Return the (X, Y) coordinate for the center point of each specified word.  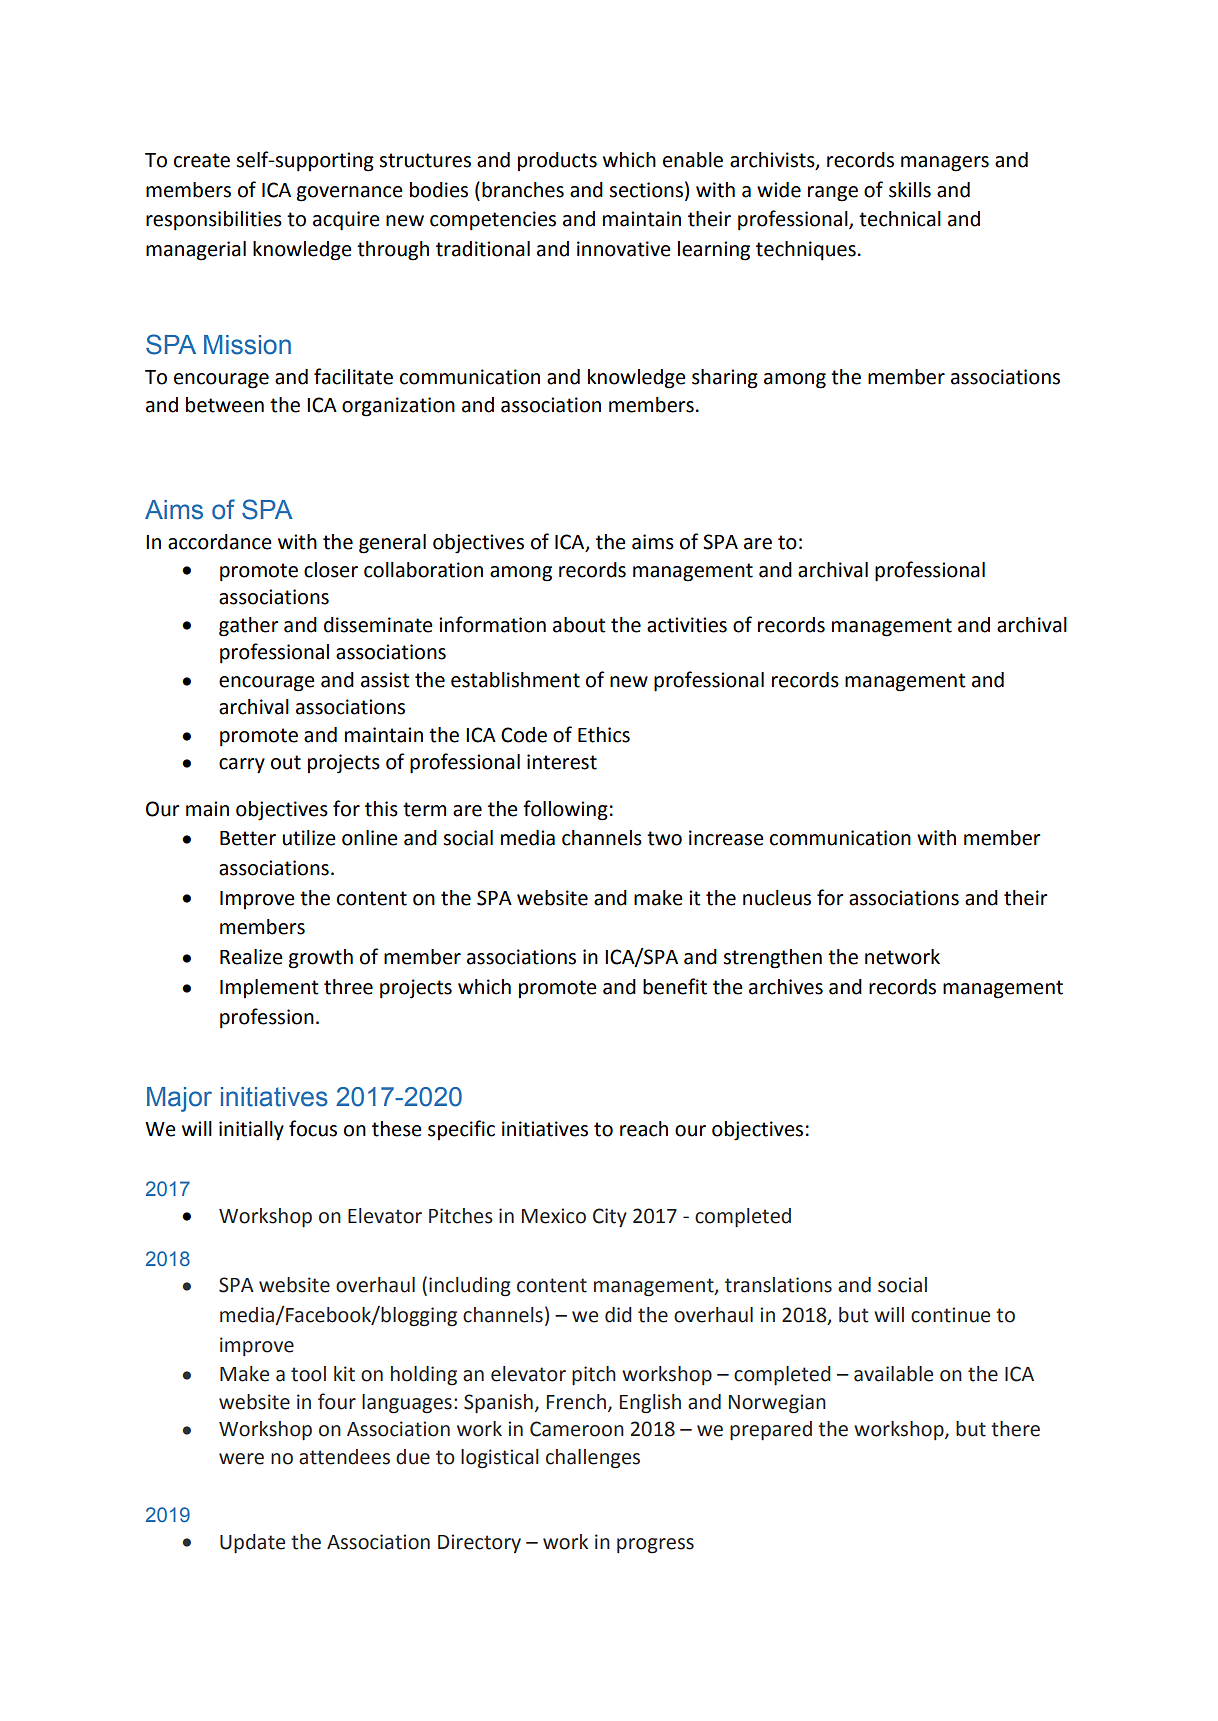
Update (252, 1543)
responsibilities (214, 221)
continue (950, 1315)
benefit (675, 986)
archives (786, 987)
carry (242, 766)
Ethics (604, 735)
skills (910, 190)
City (610, 1217)
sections (646, 190)
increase (726, 838)
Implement (269, 988)
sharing (725, 379)
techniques (806, 251)
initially (251, 1131)
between (225, 405)
